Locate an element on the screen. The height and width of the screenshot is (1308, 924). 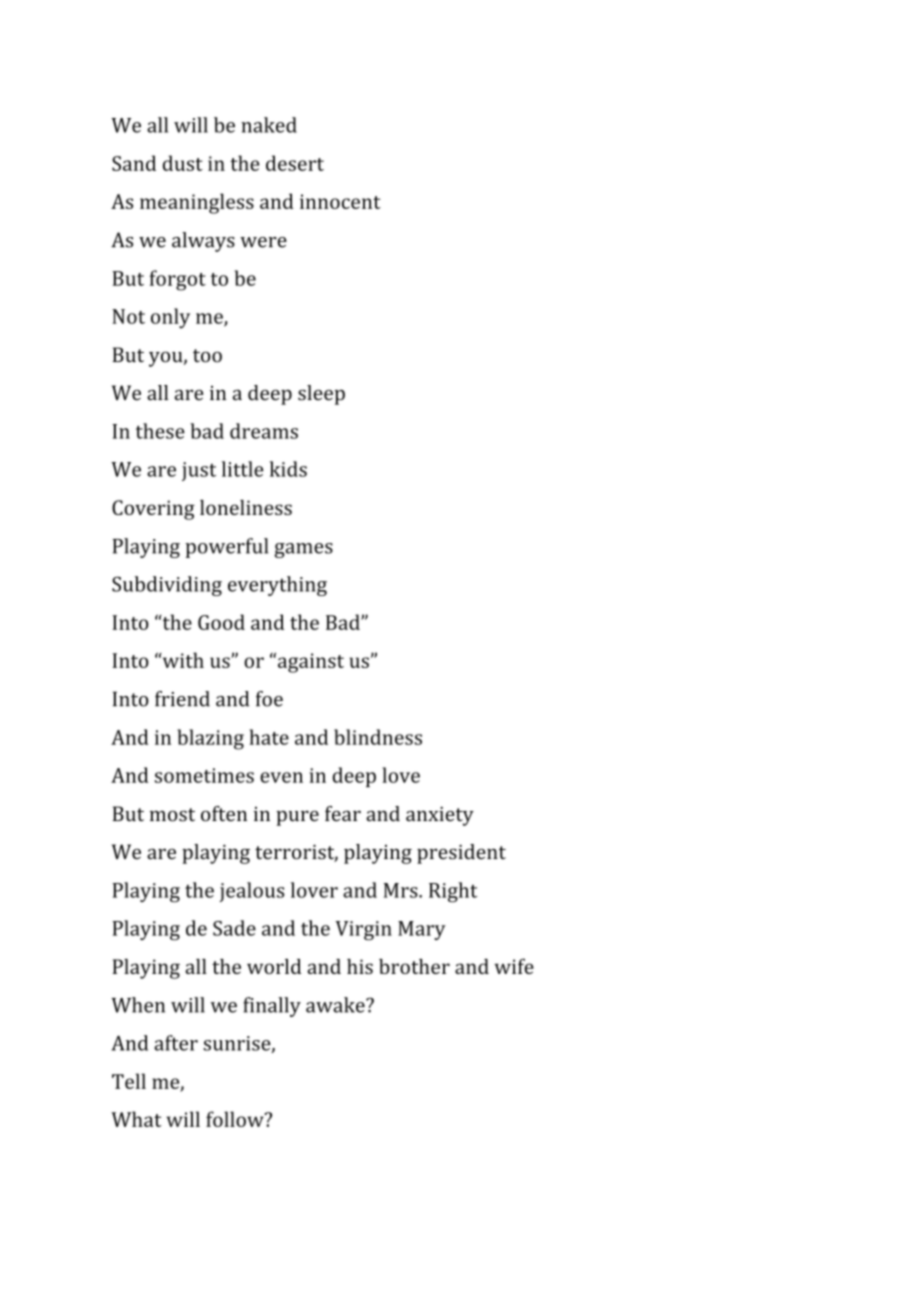
Subdividing is located at coordinates (167, 586).
